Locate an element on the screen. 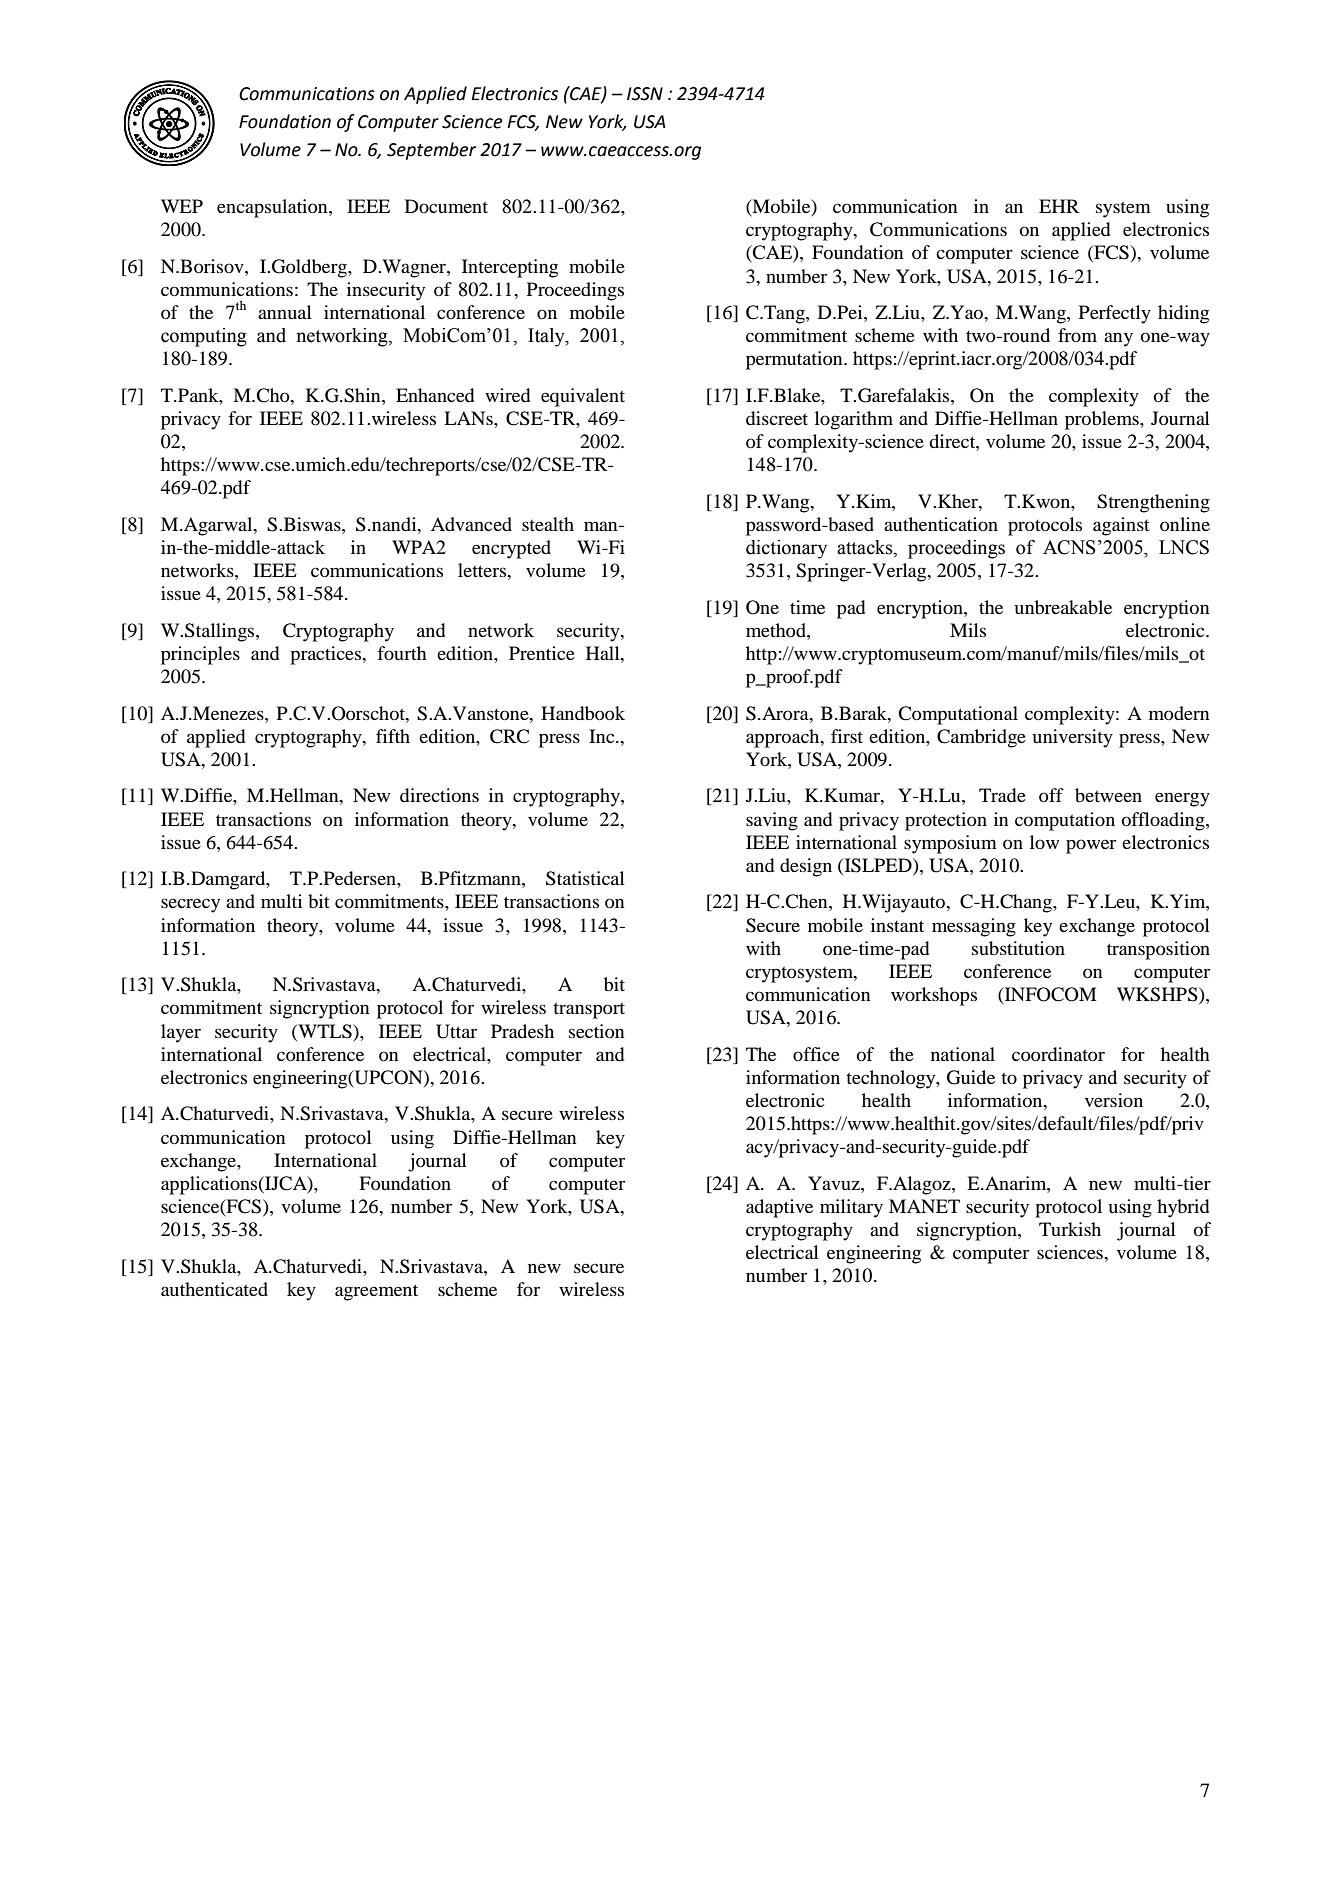  encapsulation is located at coordinates (273, 208).
